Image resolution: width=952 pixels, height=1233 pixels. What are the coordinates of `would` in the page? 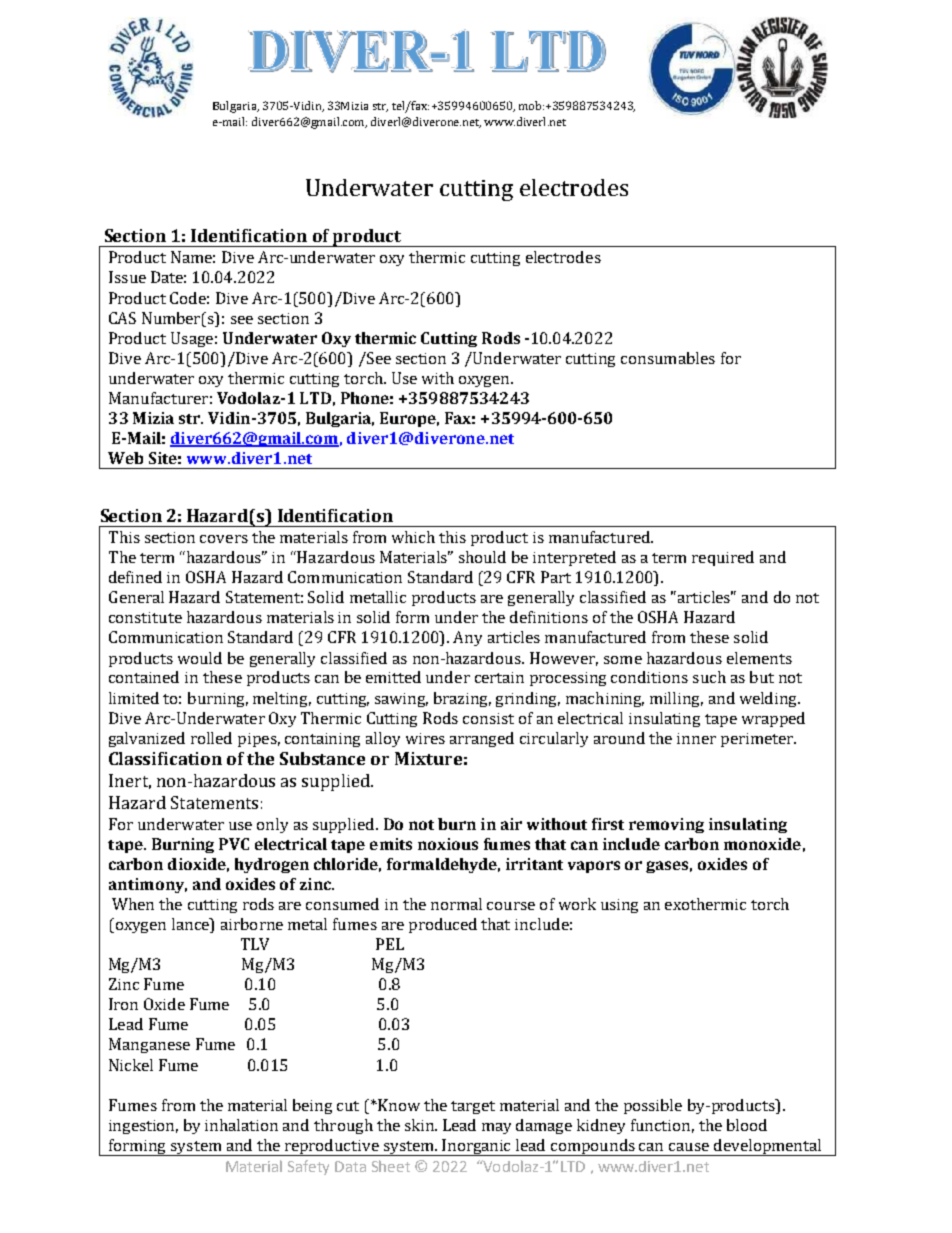 It's located at (200, 658).
